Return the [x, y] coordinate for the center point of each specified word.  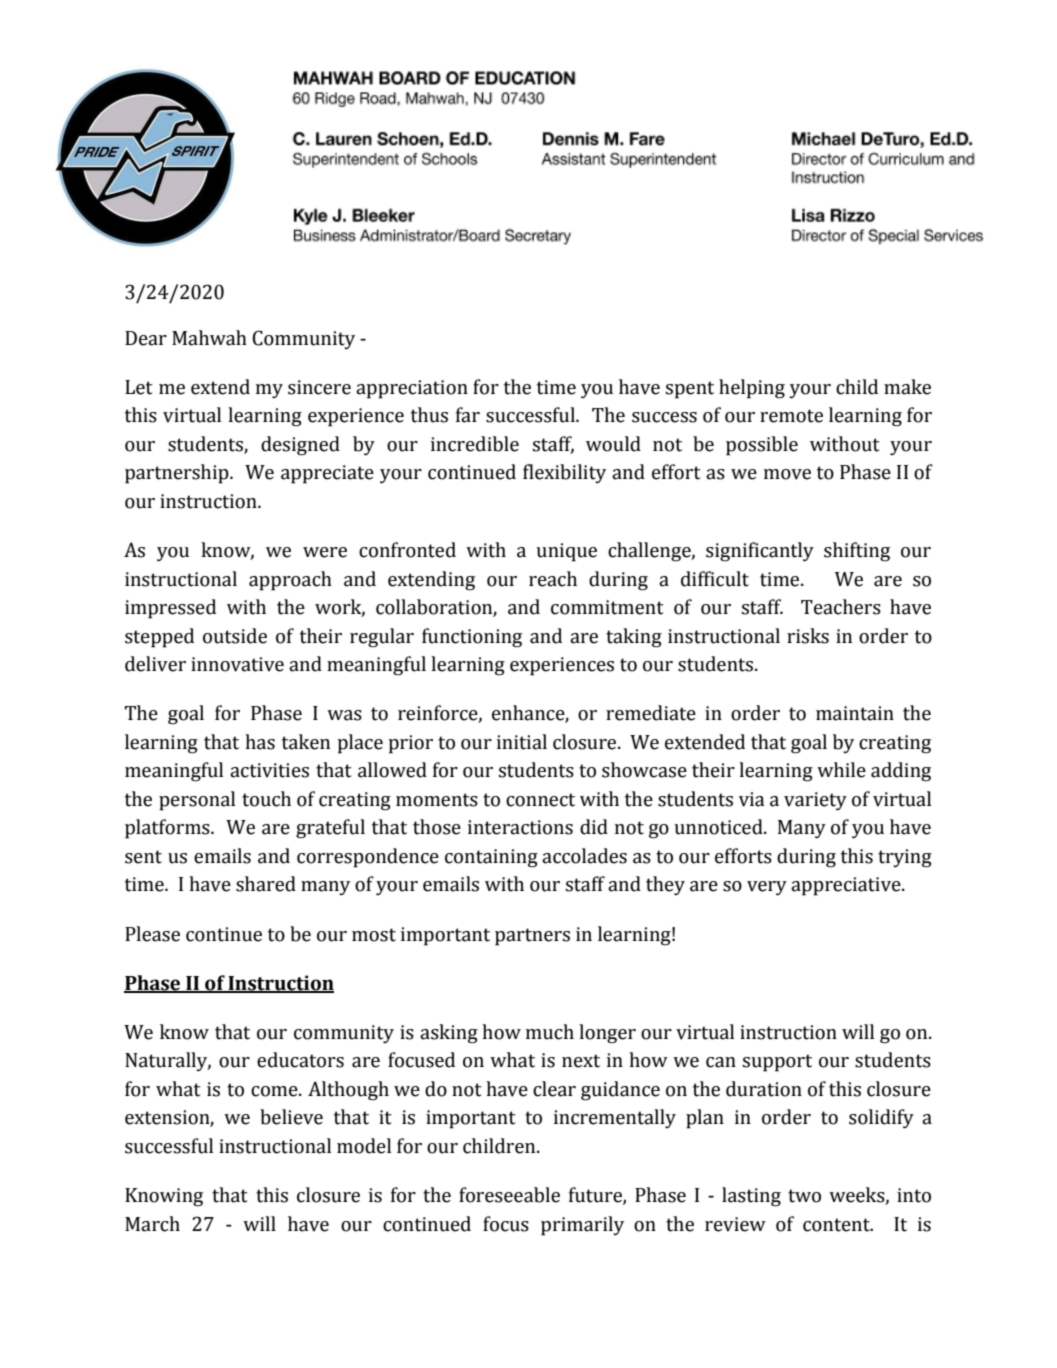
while [841, 770]
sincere [319, 387]
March [152, 1224]
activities [269, 770]
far [468, 415]
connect [540, 800]
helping [752, 389]
